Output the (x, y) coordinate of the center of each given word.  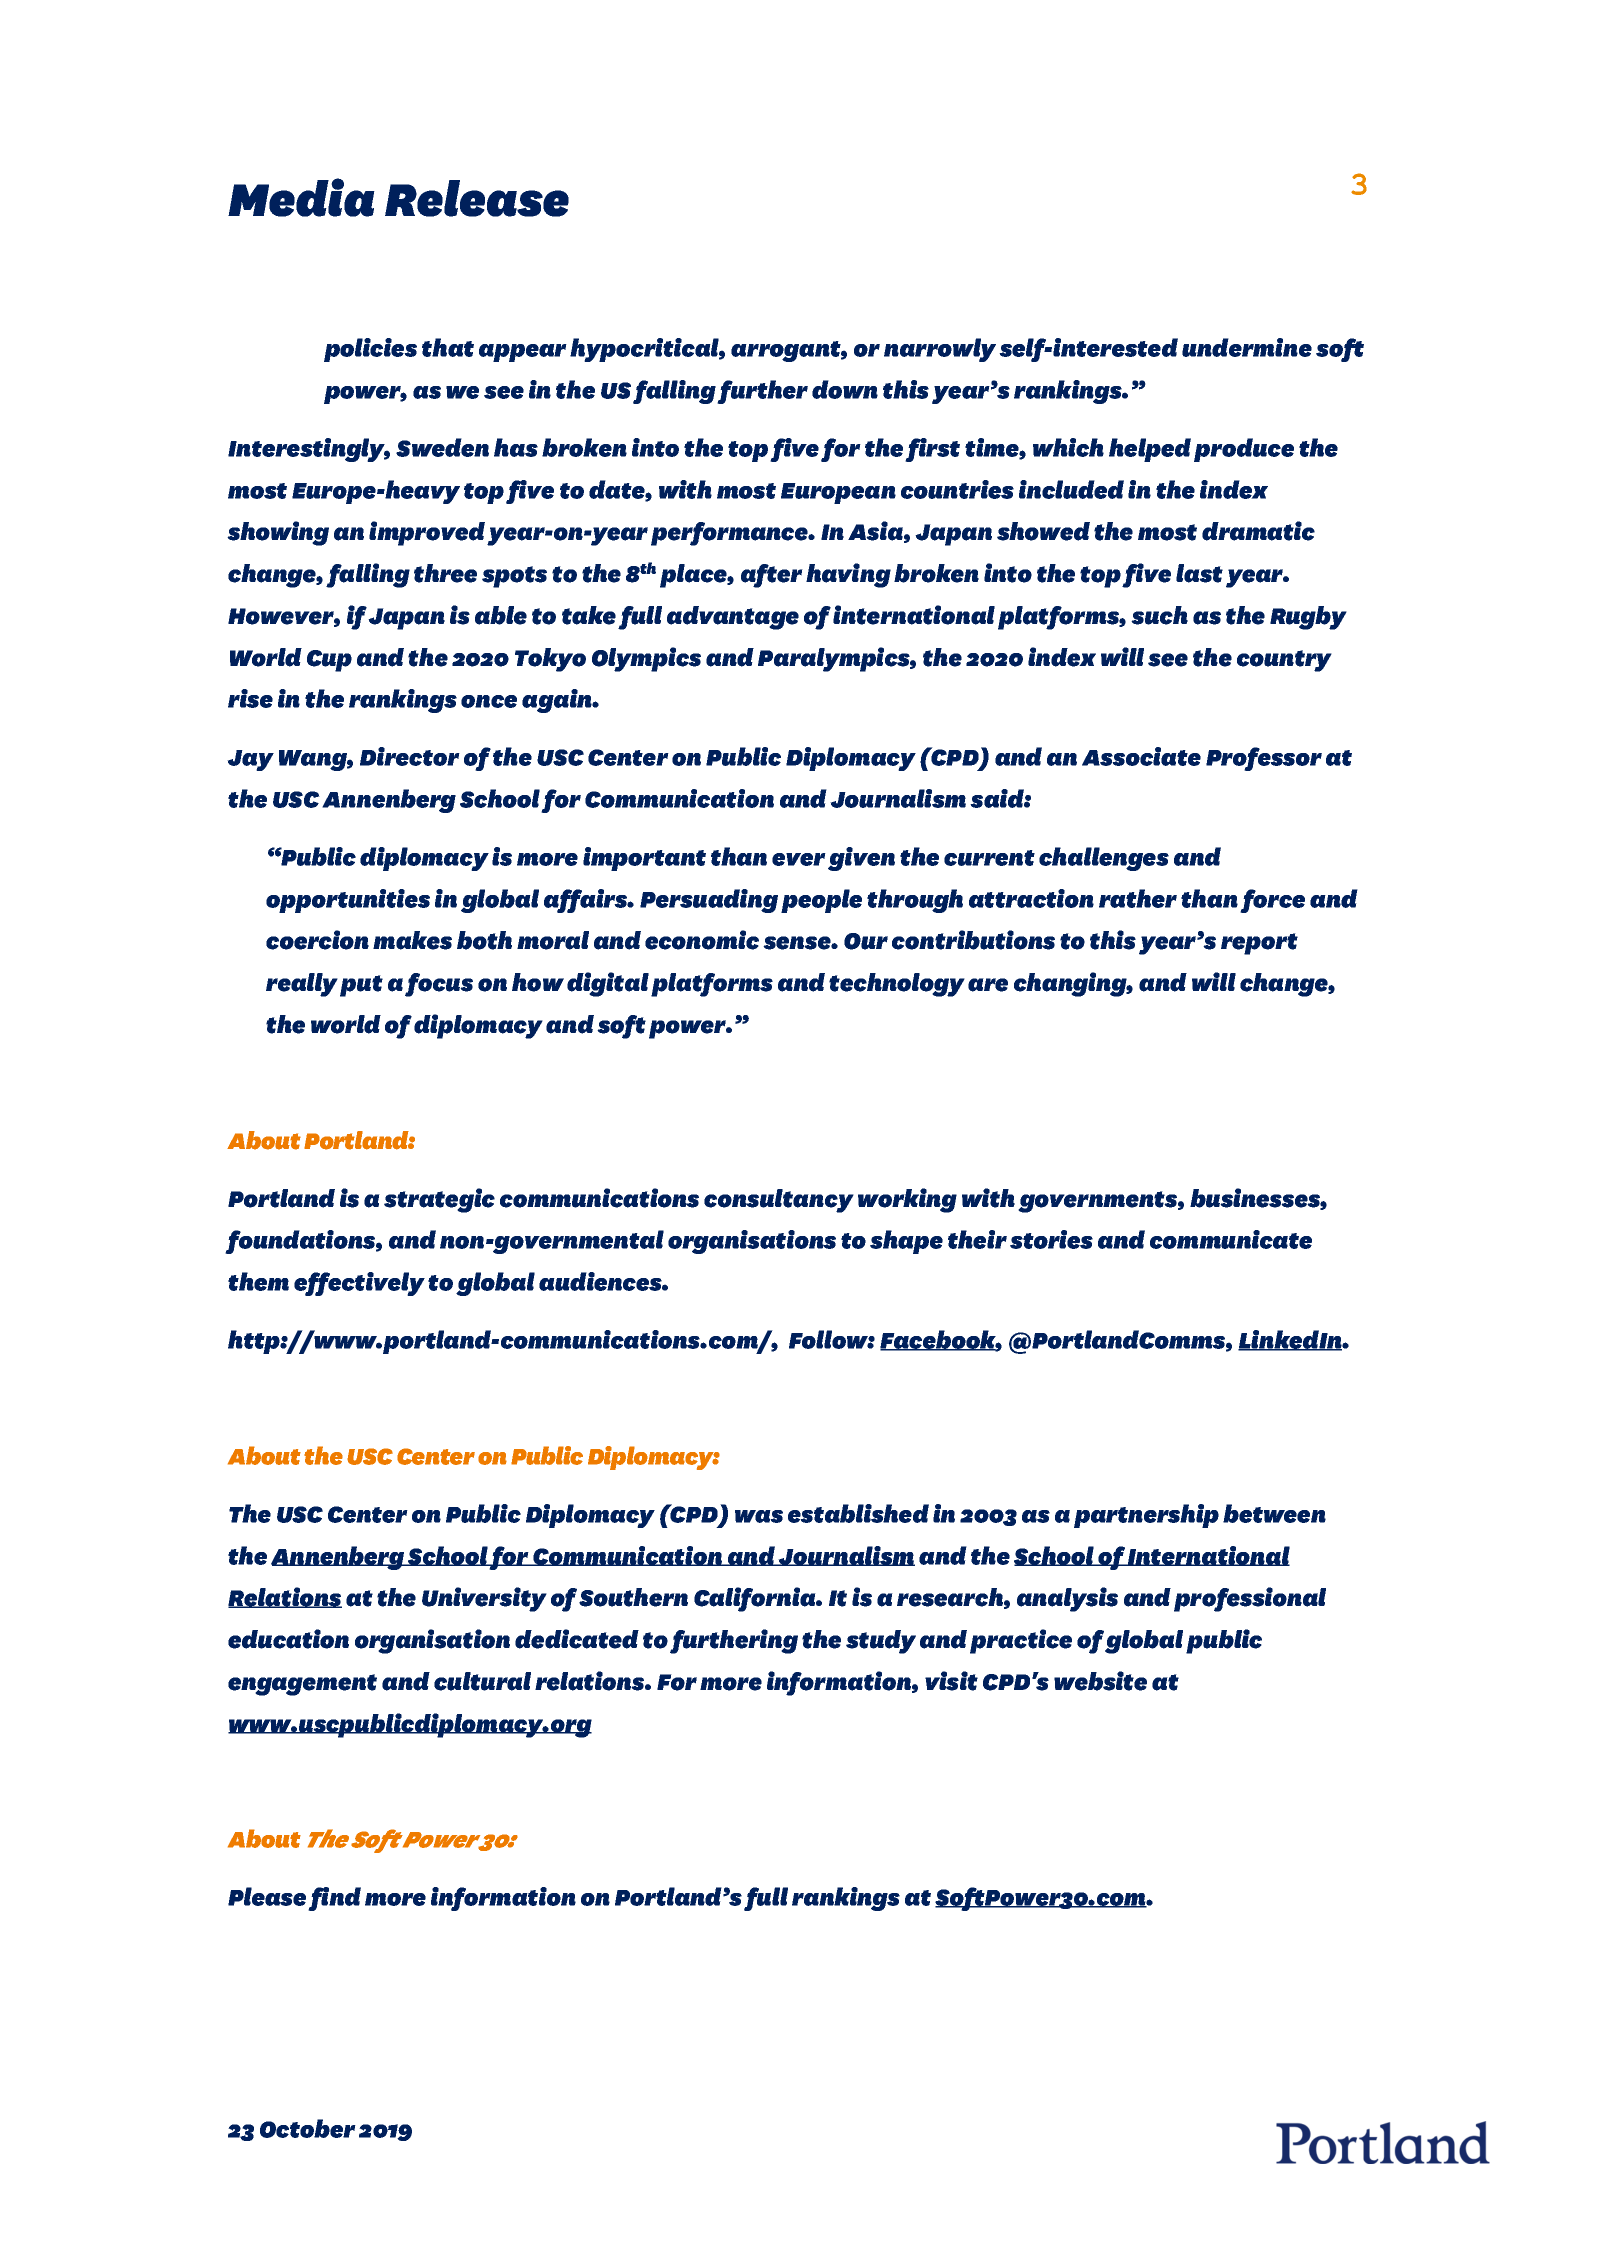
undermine (1247, 347)
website (1100, 1681)
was (759, 1516)
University (484, 1599)
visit (951, 1681)
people (821, 901)
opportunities (348, 901)
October (308, 2128)
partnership (1146, 1516)
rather (1138, 898)
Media (301, 197)
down (845, 389)
